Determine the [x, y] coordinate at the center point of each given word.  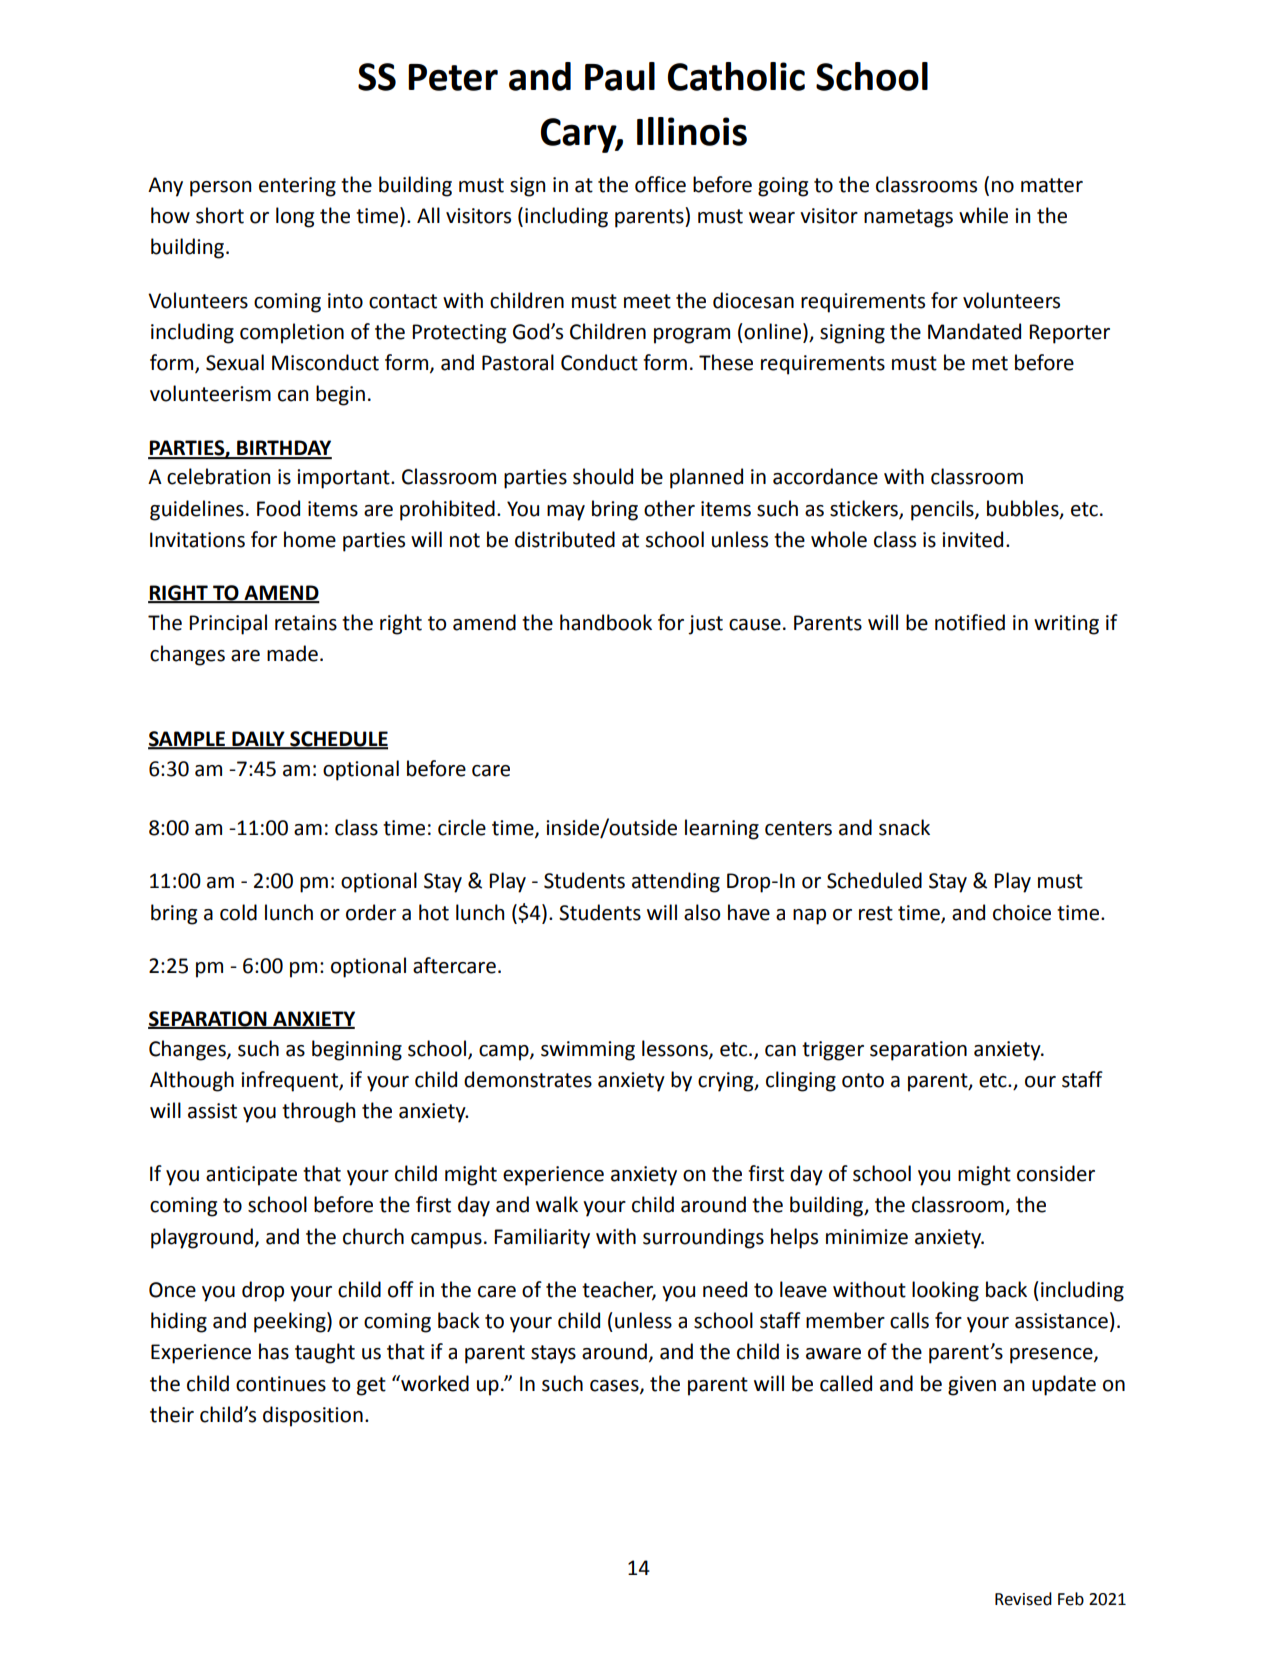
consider [1056, 1173]
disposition [313, 1416]
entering [297, 187]
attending [676, 882]
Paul [620, 76]
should [603, 476]
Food [278, 508]
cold [238, 912]
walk [557, 1204]
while [983, 215]
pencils [943, 510]
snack [904, 827]
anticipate [251, 1176]
